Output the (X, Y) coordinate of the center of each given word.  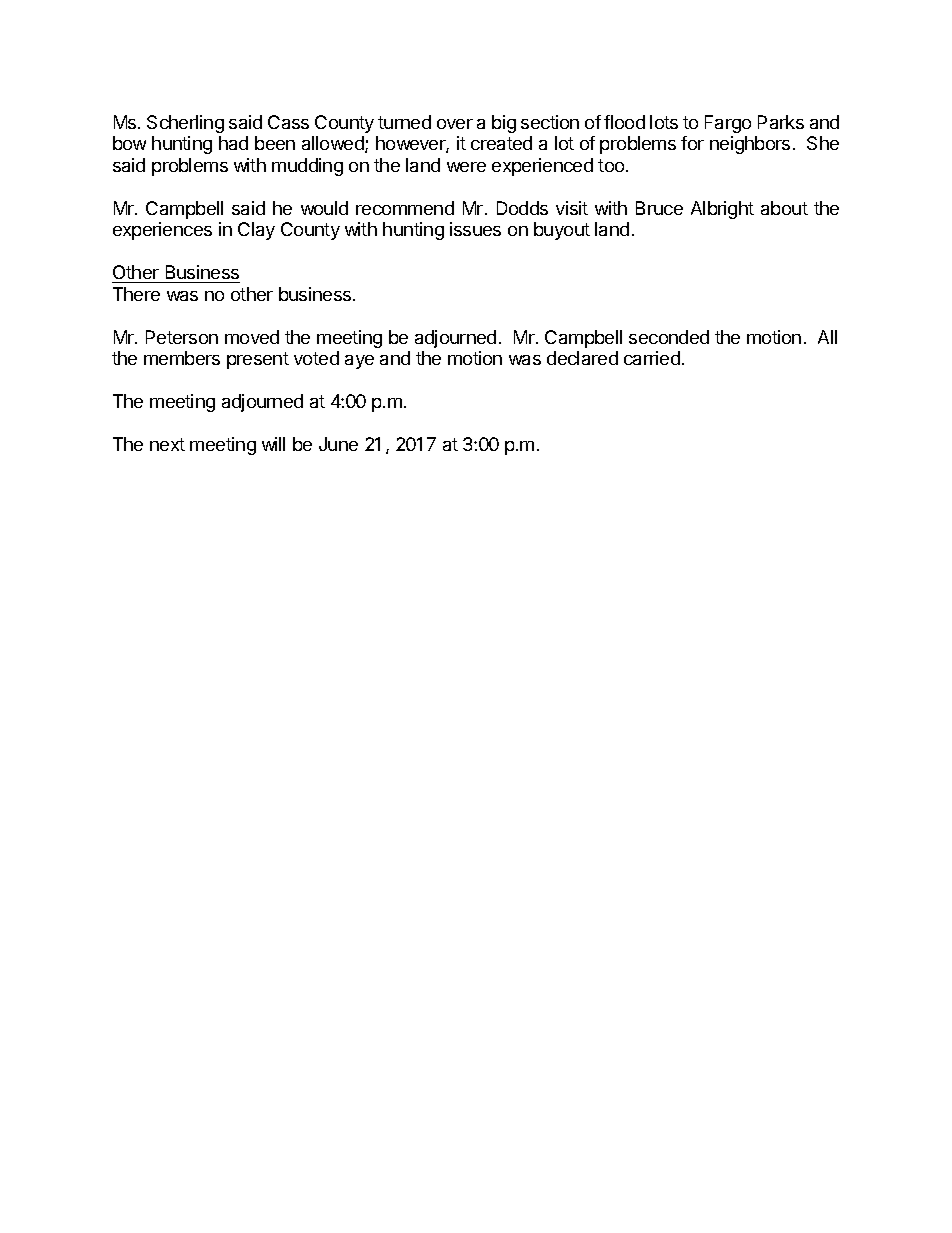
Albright (722, 210)
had (233, 143)
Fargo (728, 124)
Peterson (182, 337)
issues (475, 229)
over (455, 124)
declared (582, 358)
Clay (256, 231)
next (167, 444)
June (338, 444)
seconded (669, 337)
